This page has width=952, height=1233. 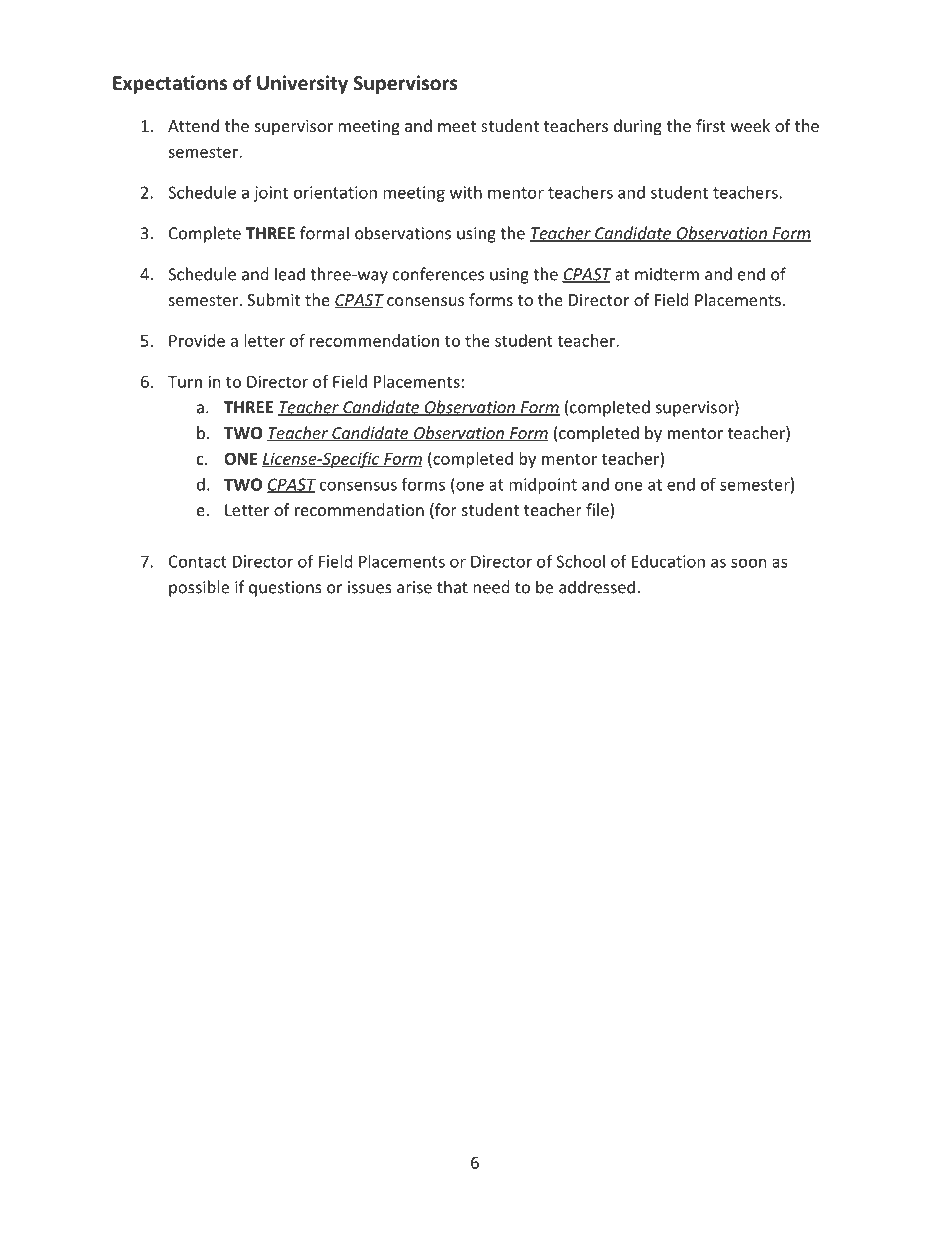 What do you see at coordinates (302, 84) in the page?
I see `University` at bounding box center [302, 84].
